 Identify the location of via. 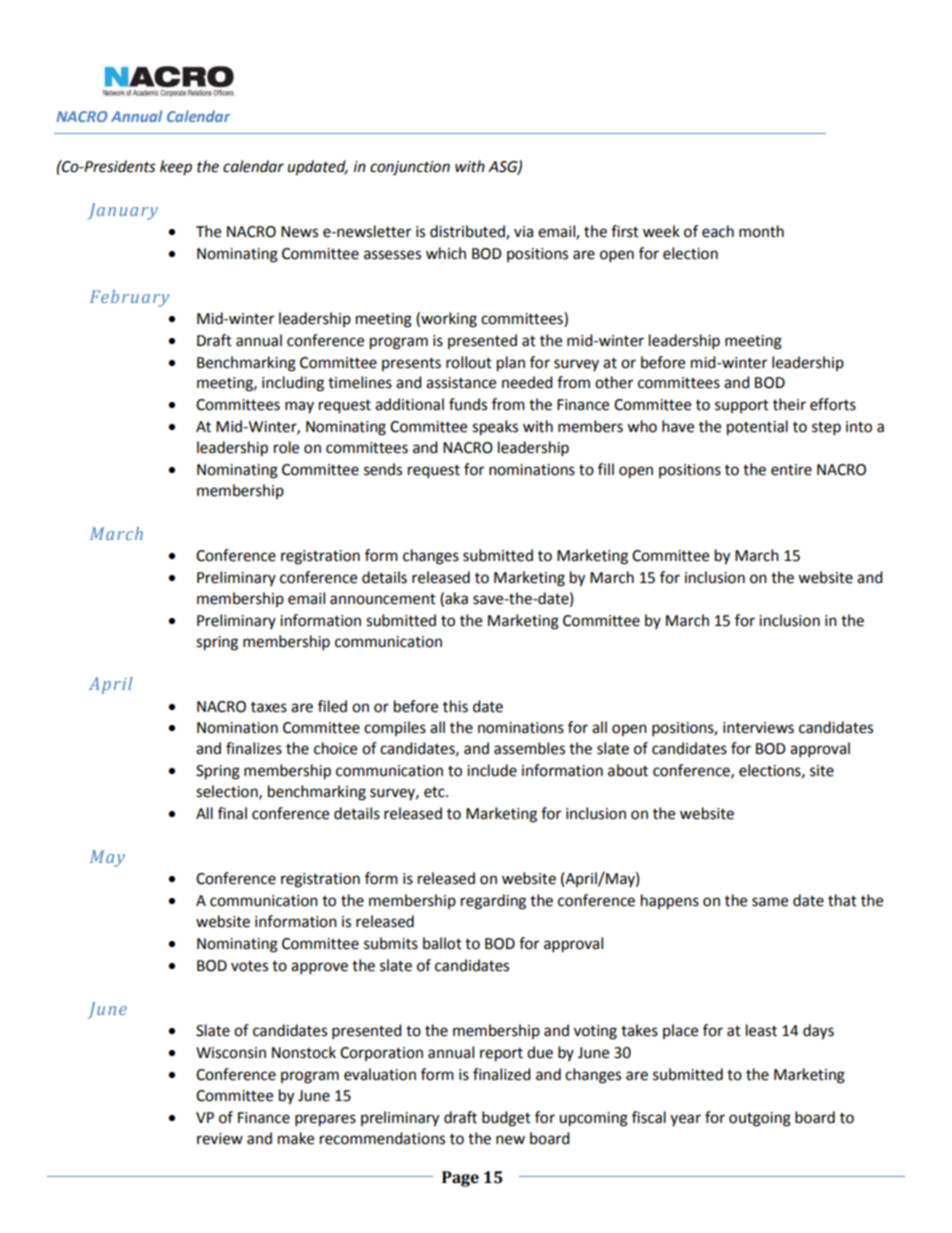
(523, 232).
